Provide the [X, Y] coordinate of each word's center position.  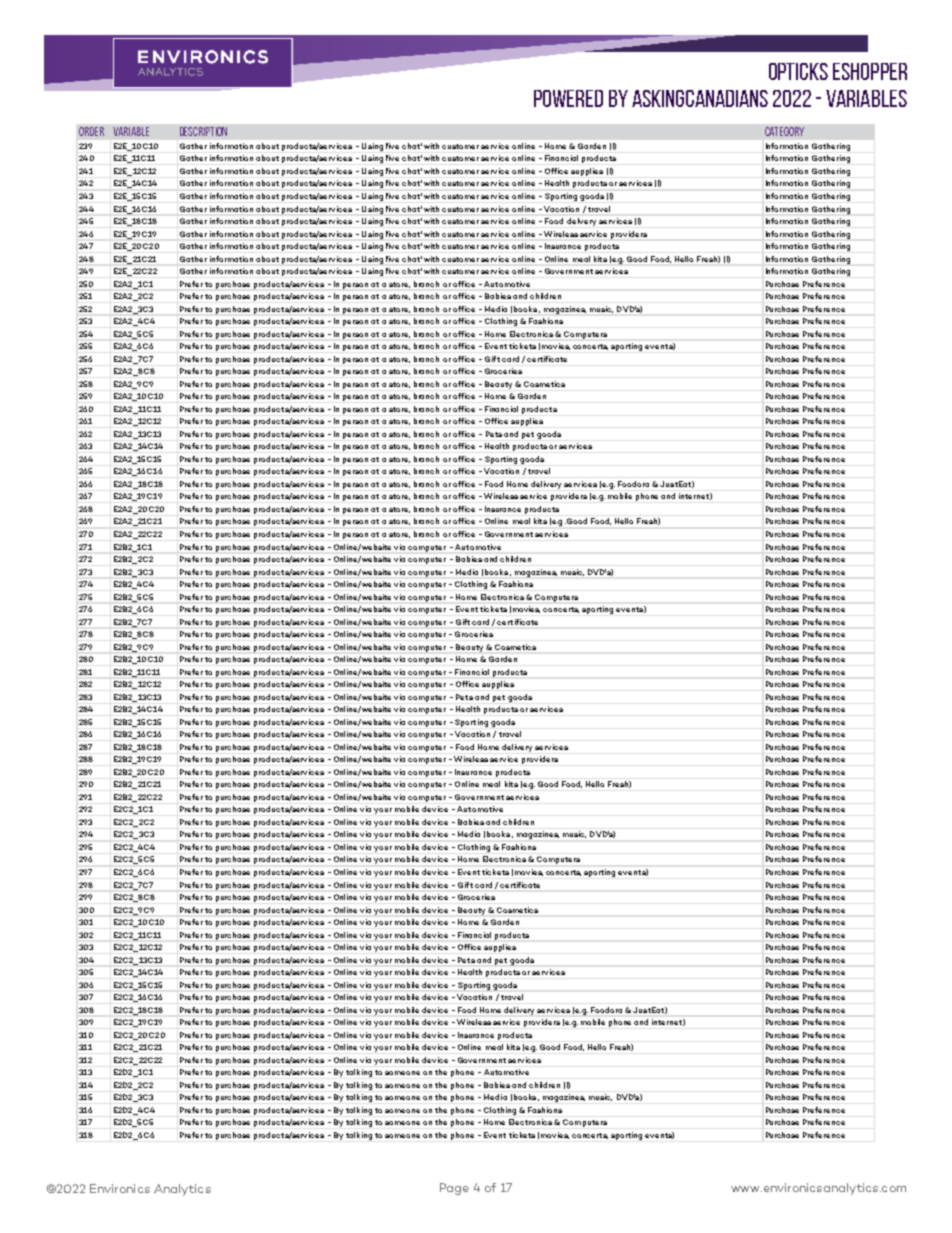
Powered [568, 98]
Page [454, 1189]
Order [91, 131]
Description [203, 131]
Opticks [798, 71]
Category [784, 131]
